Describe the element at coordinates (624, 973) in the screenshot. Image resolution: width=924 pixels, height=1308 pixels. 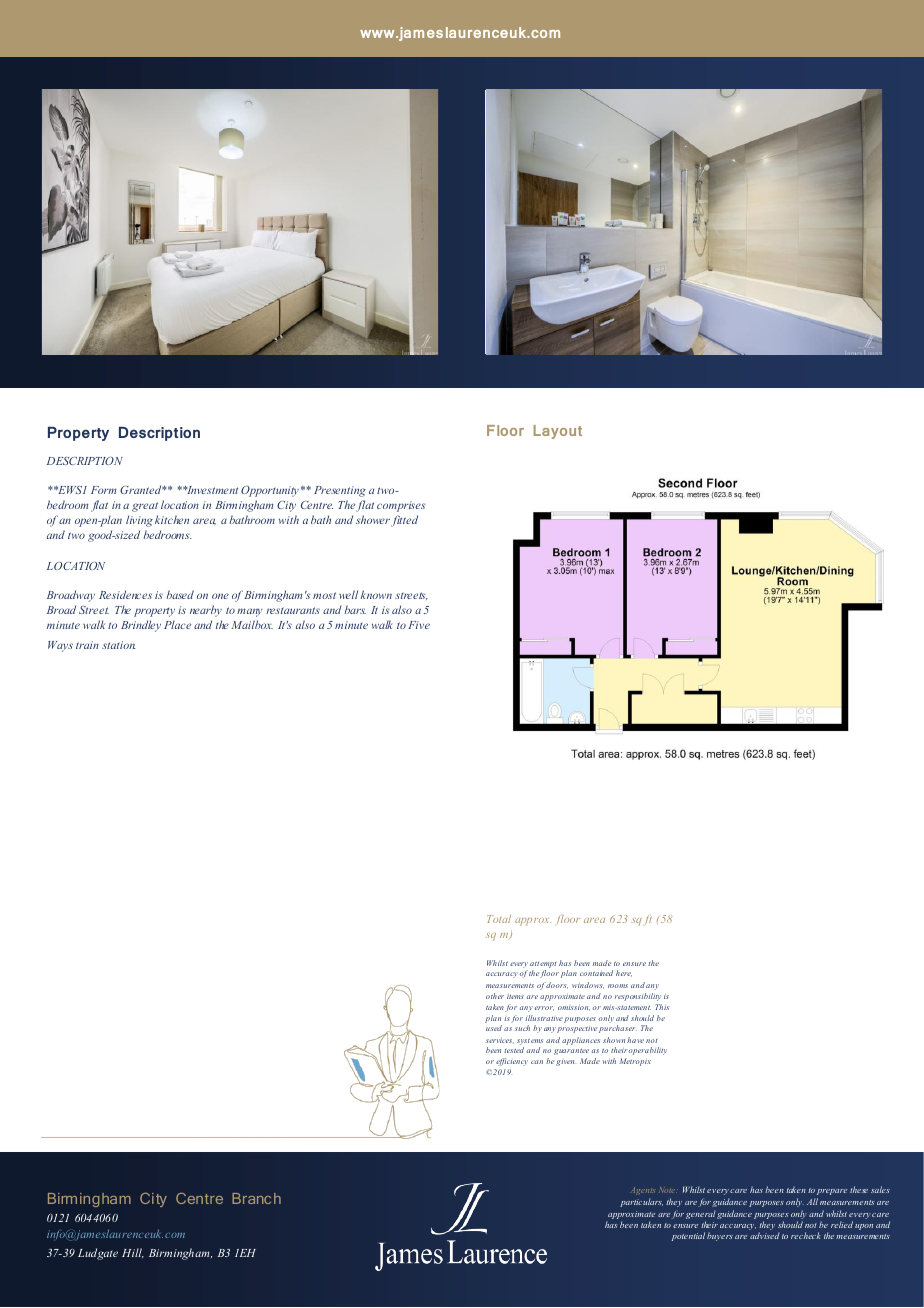
I see `here` at that location.
